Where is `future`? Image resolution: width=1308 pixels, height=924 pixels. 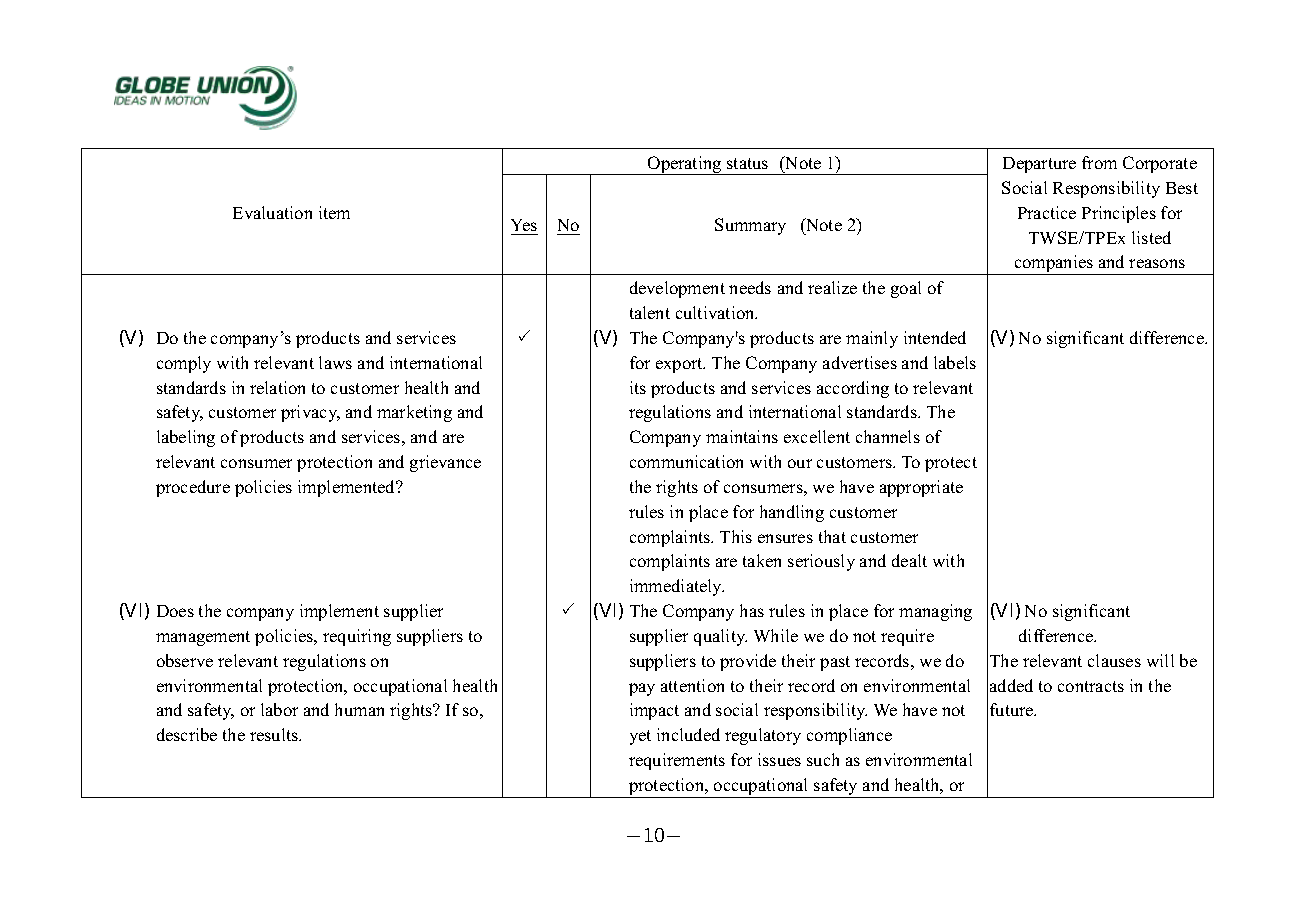
future is located at coordinates (1013, 709).
